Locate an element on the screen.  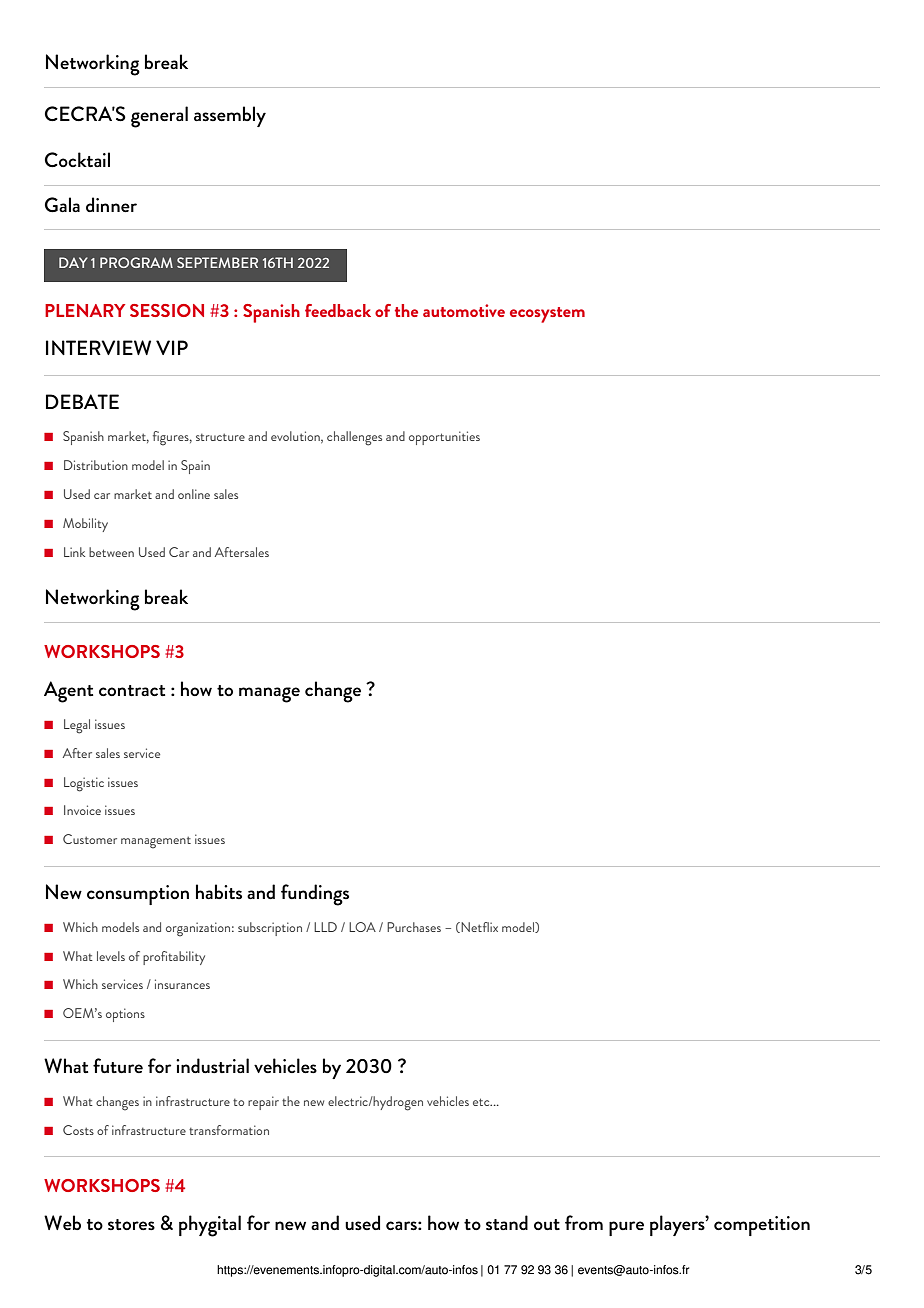
Purchases is located at coordinates (414, 927).
